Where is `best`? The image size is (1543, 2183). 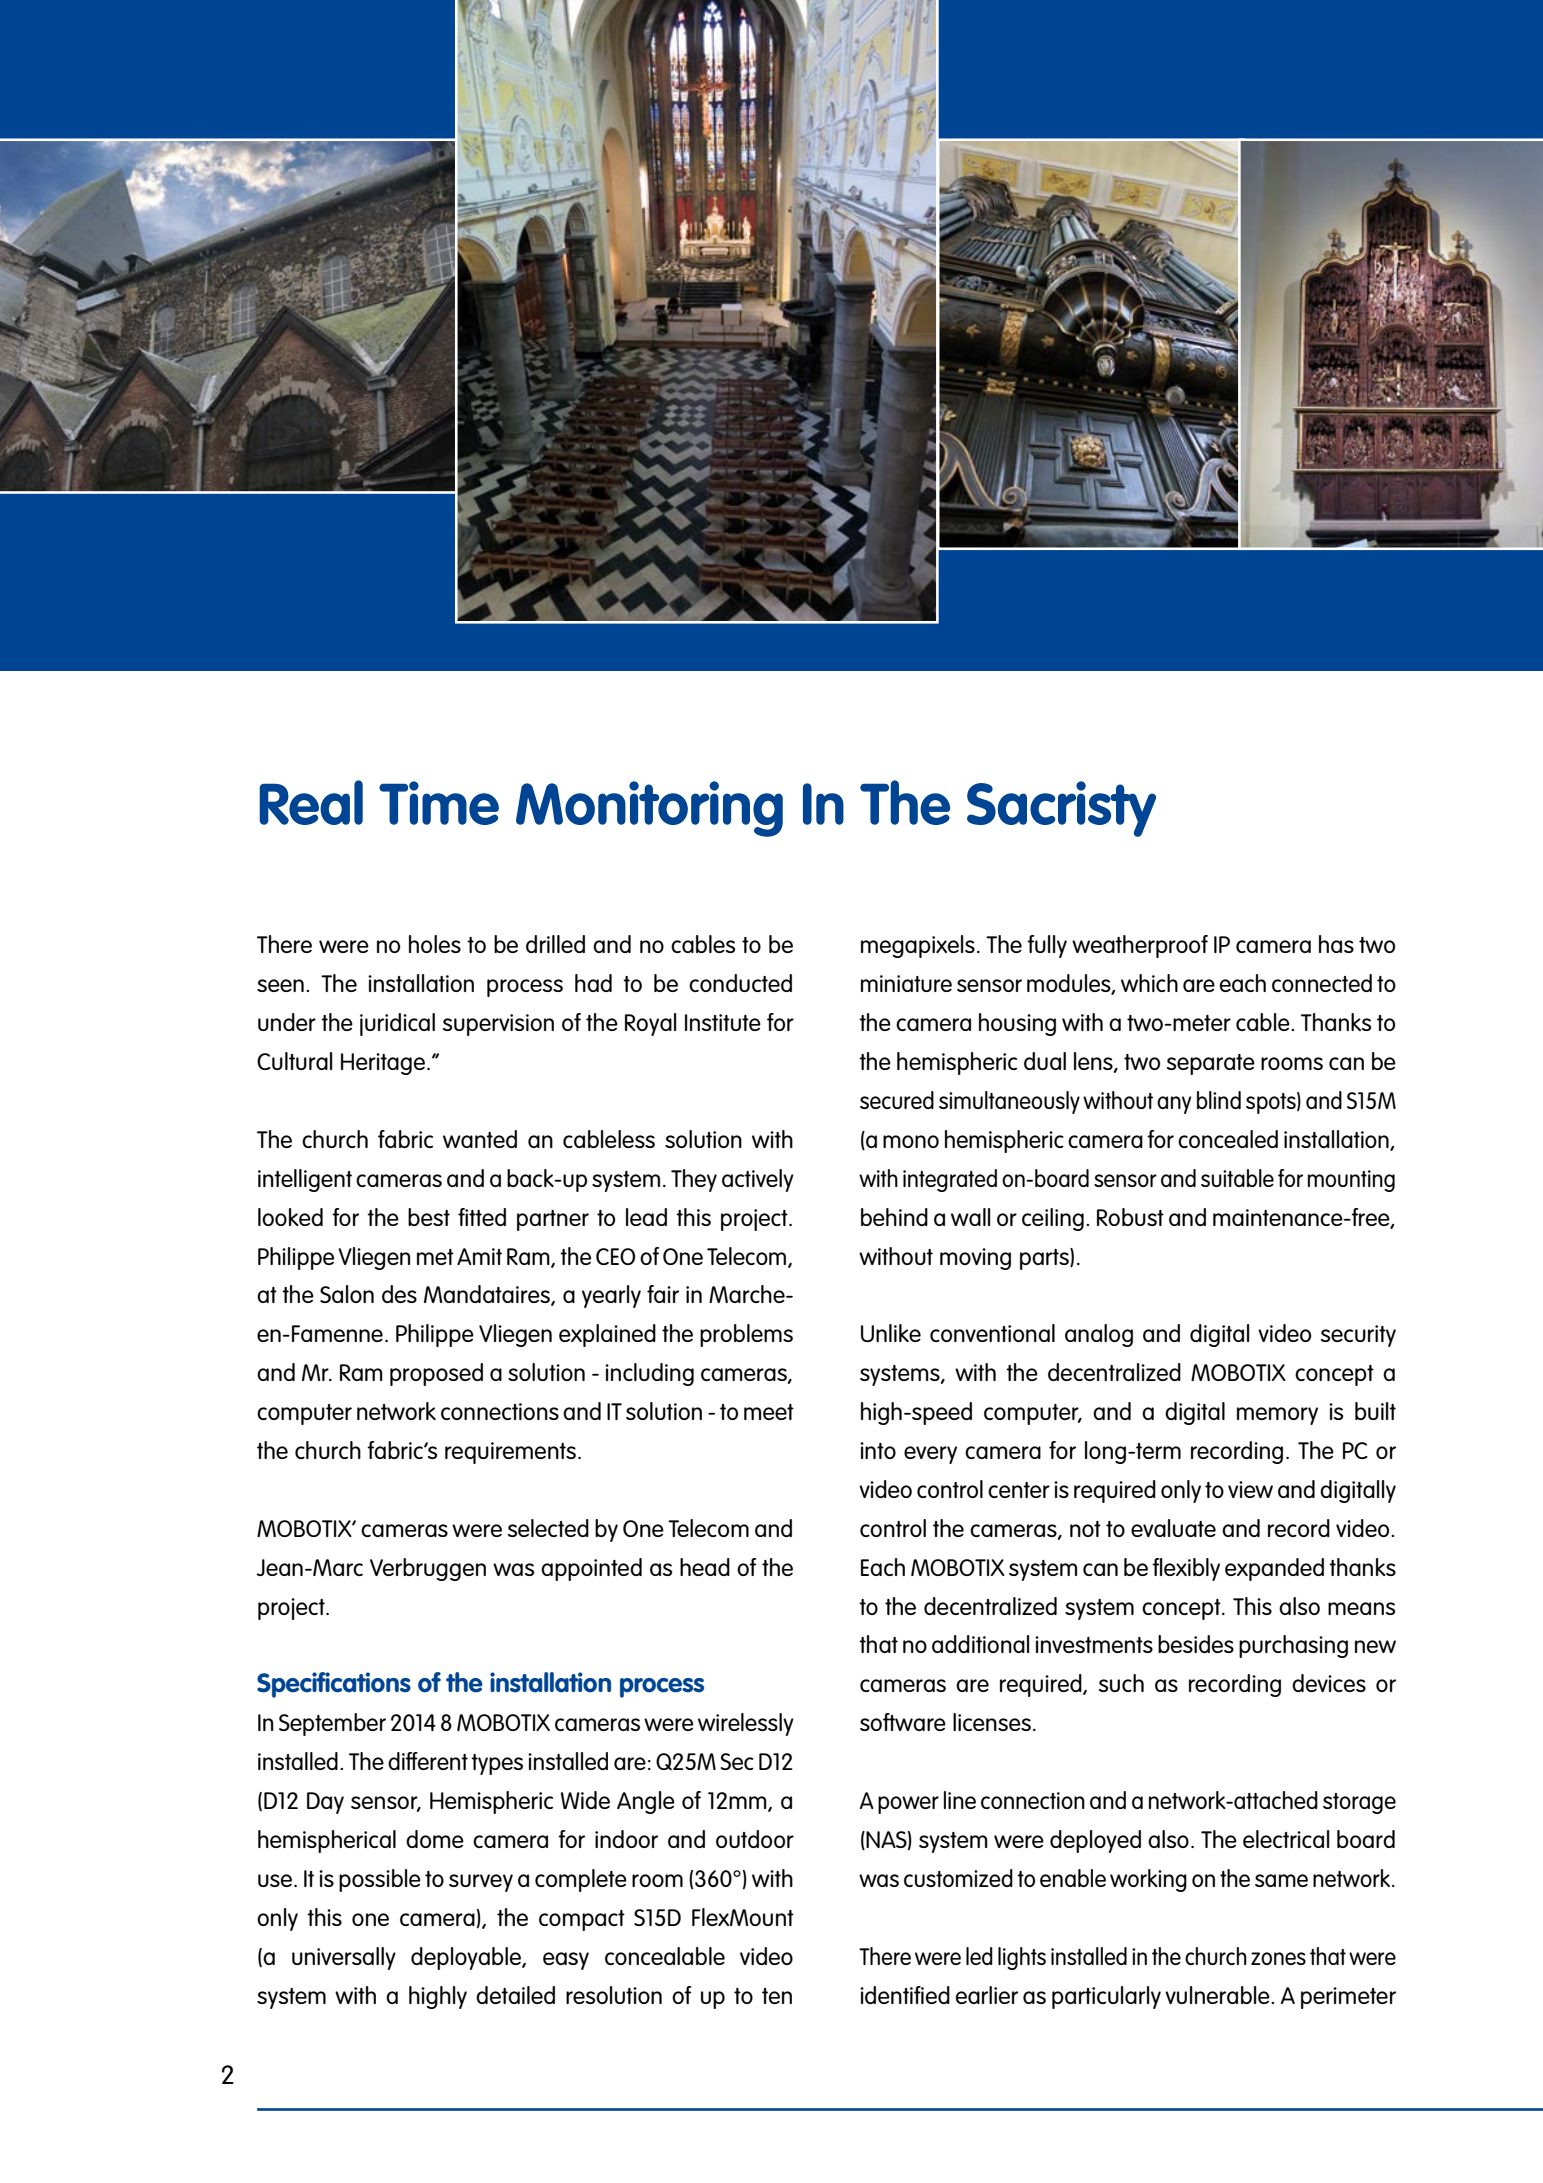
best is located at coordinates (429, 1217).
